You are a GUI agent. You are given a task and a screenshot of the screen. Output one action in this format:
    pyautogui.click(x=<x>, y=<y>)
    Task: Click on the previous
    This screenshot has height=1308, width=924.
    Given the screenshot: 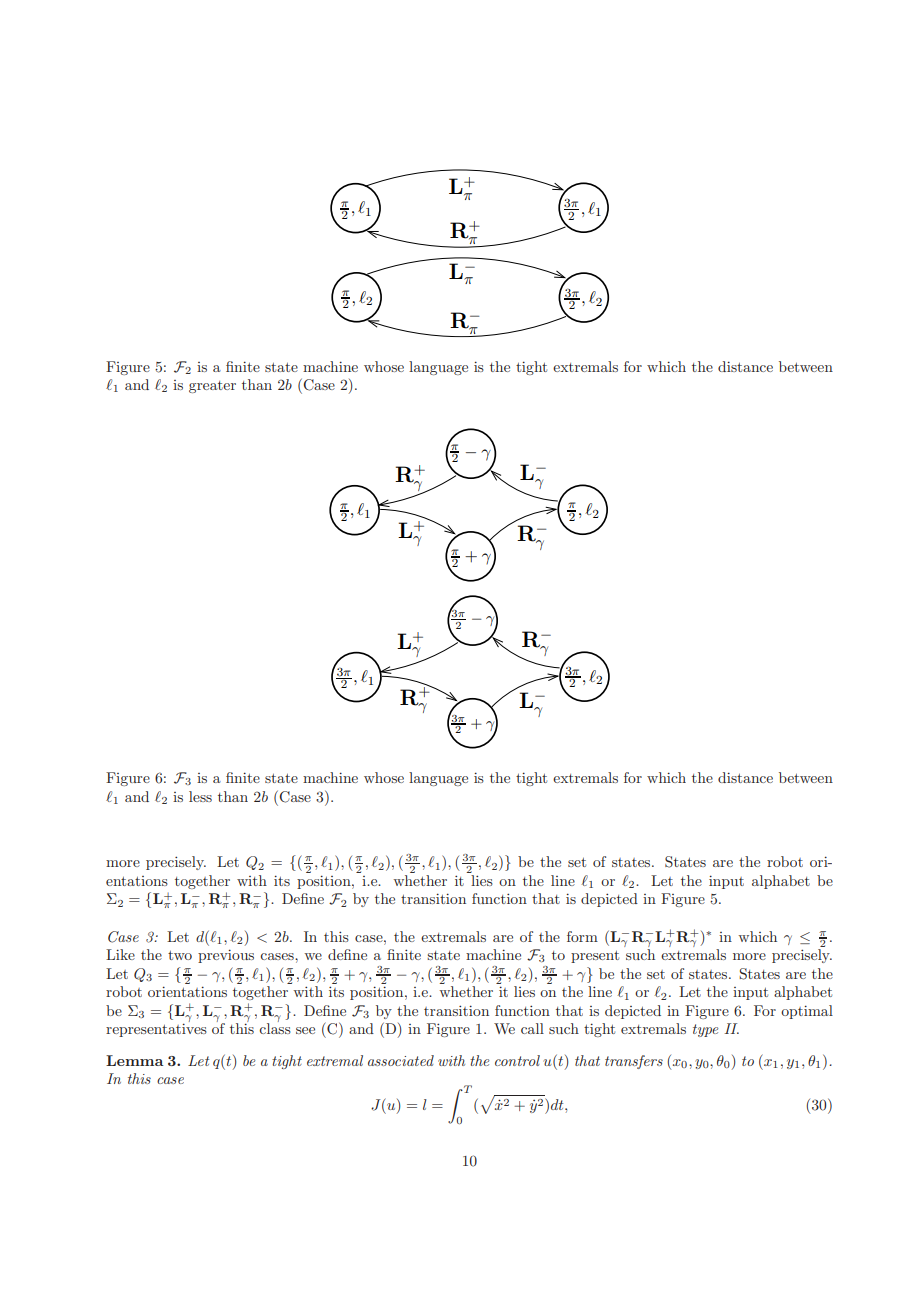 What is the action you would take?
    pyautogui.click(x=226, y=956)
